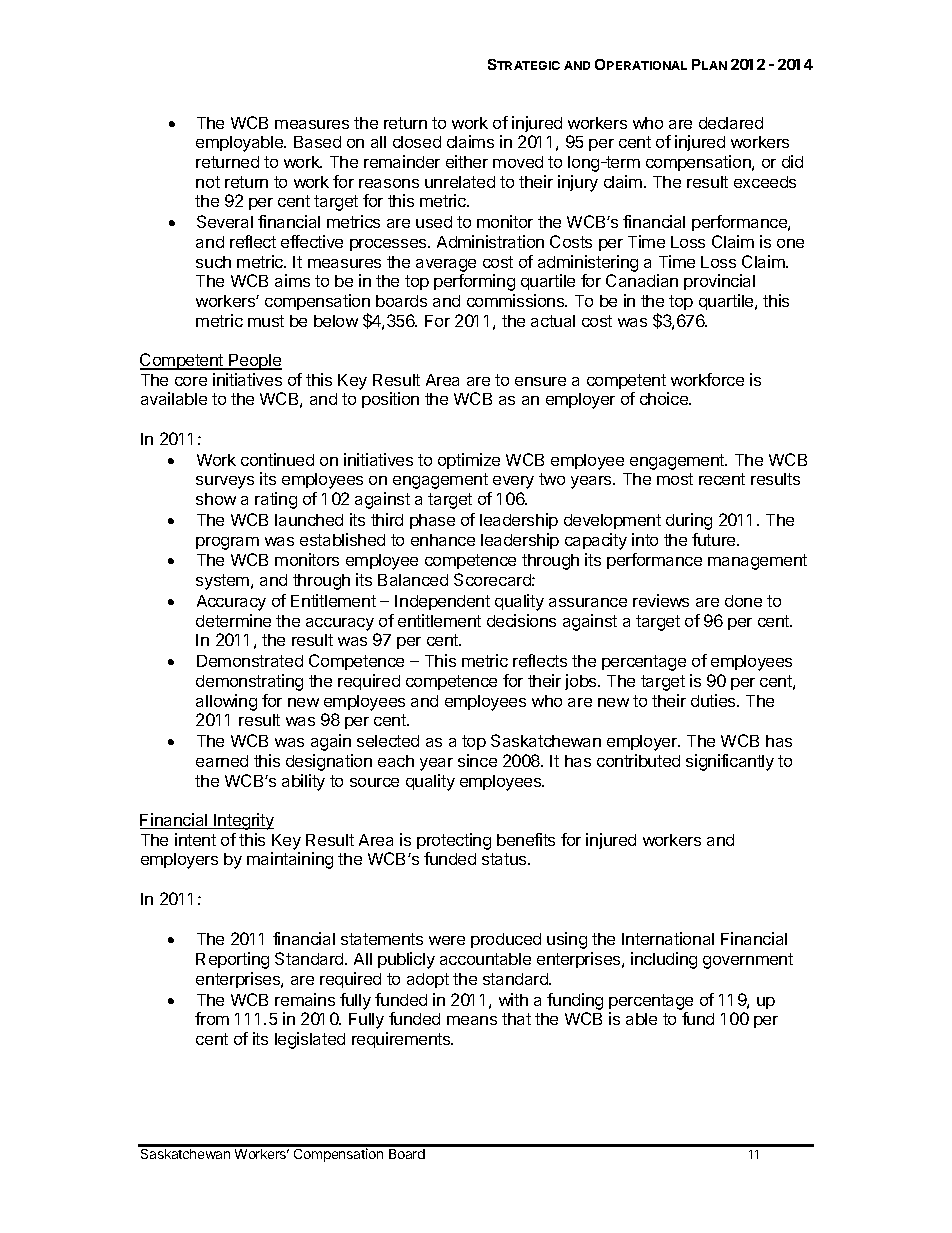 Image resolution: width=952 pixels, height=1233 pixels. I want to click on moved, so click(518, 162).
